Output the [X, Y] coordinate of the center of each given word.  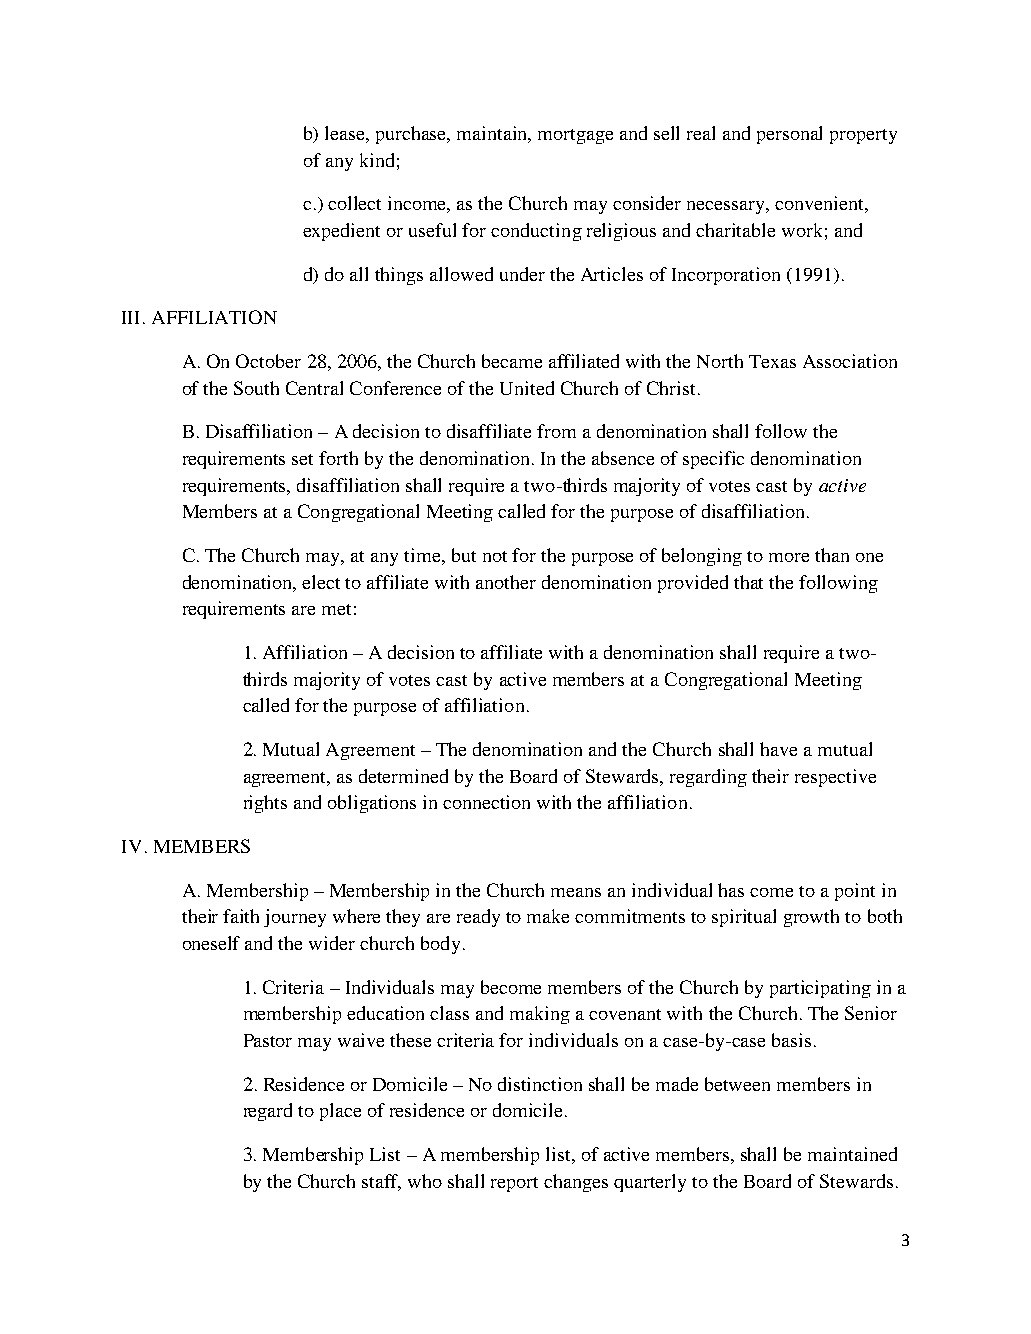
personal [789, 135]
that [748, 582]
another [506, 582]
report [514, 1184]
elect [321, 582]
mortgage [575, 136]
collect [354, 203]
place [340, 1112]
